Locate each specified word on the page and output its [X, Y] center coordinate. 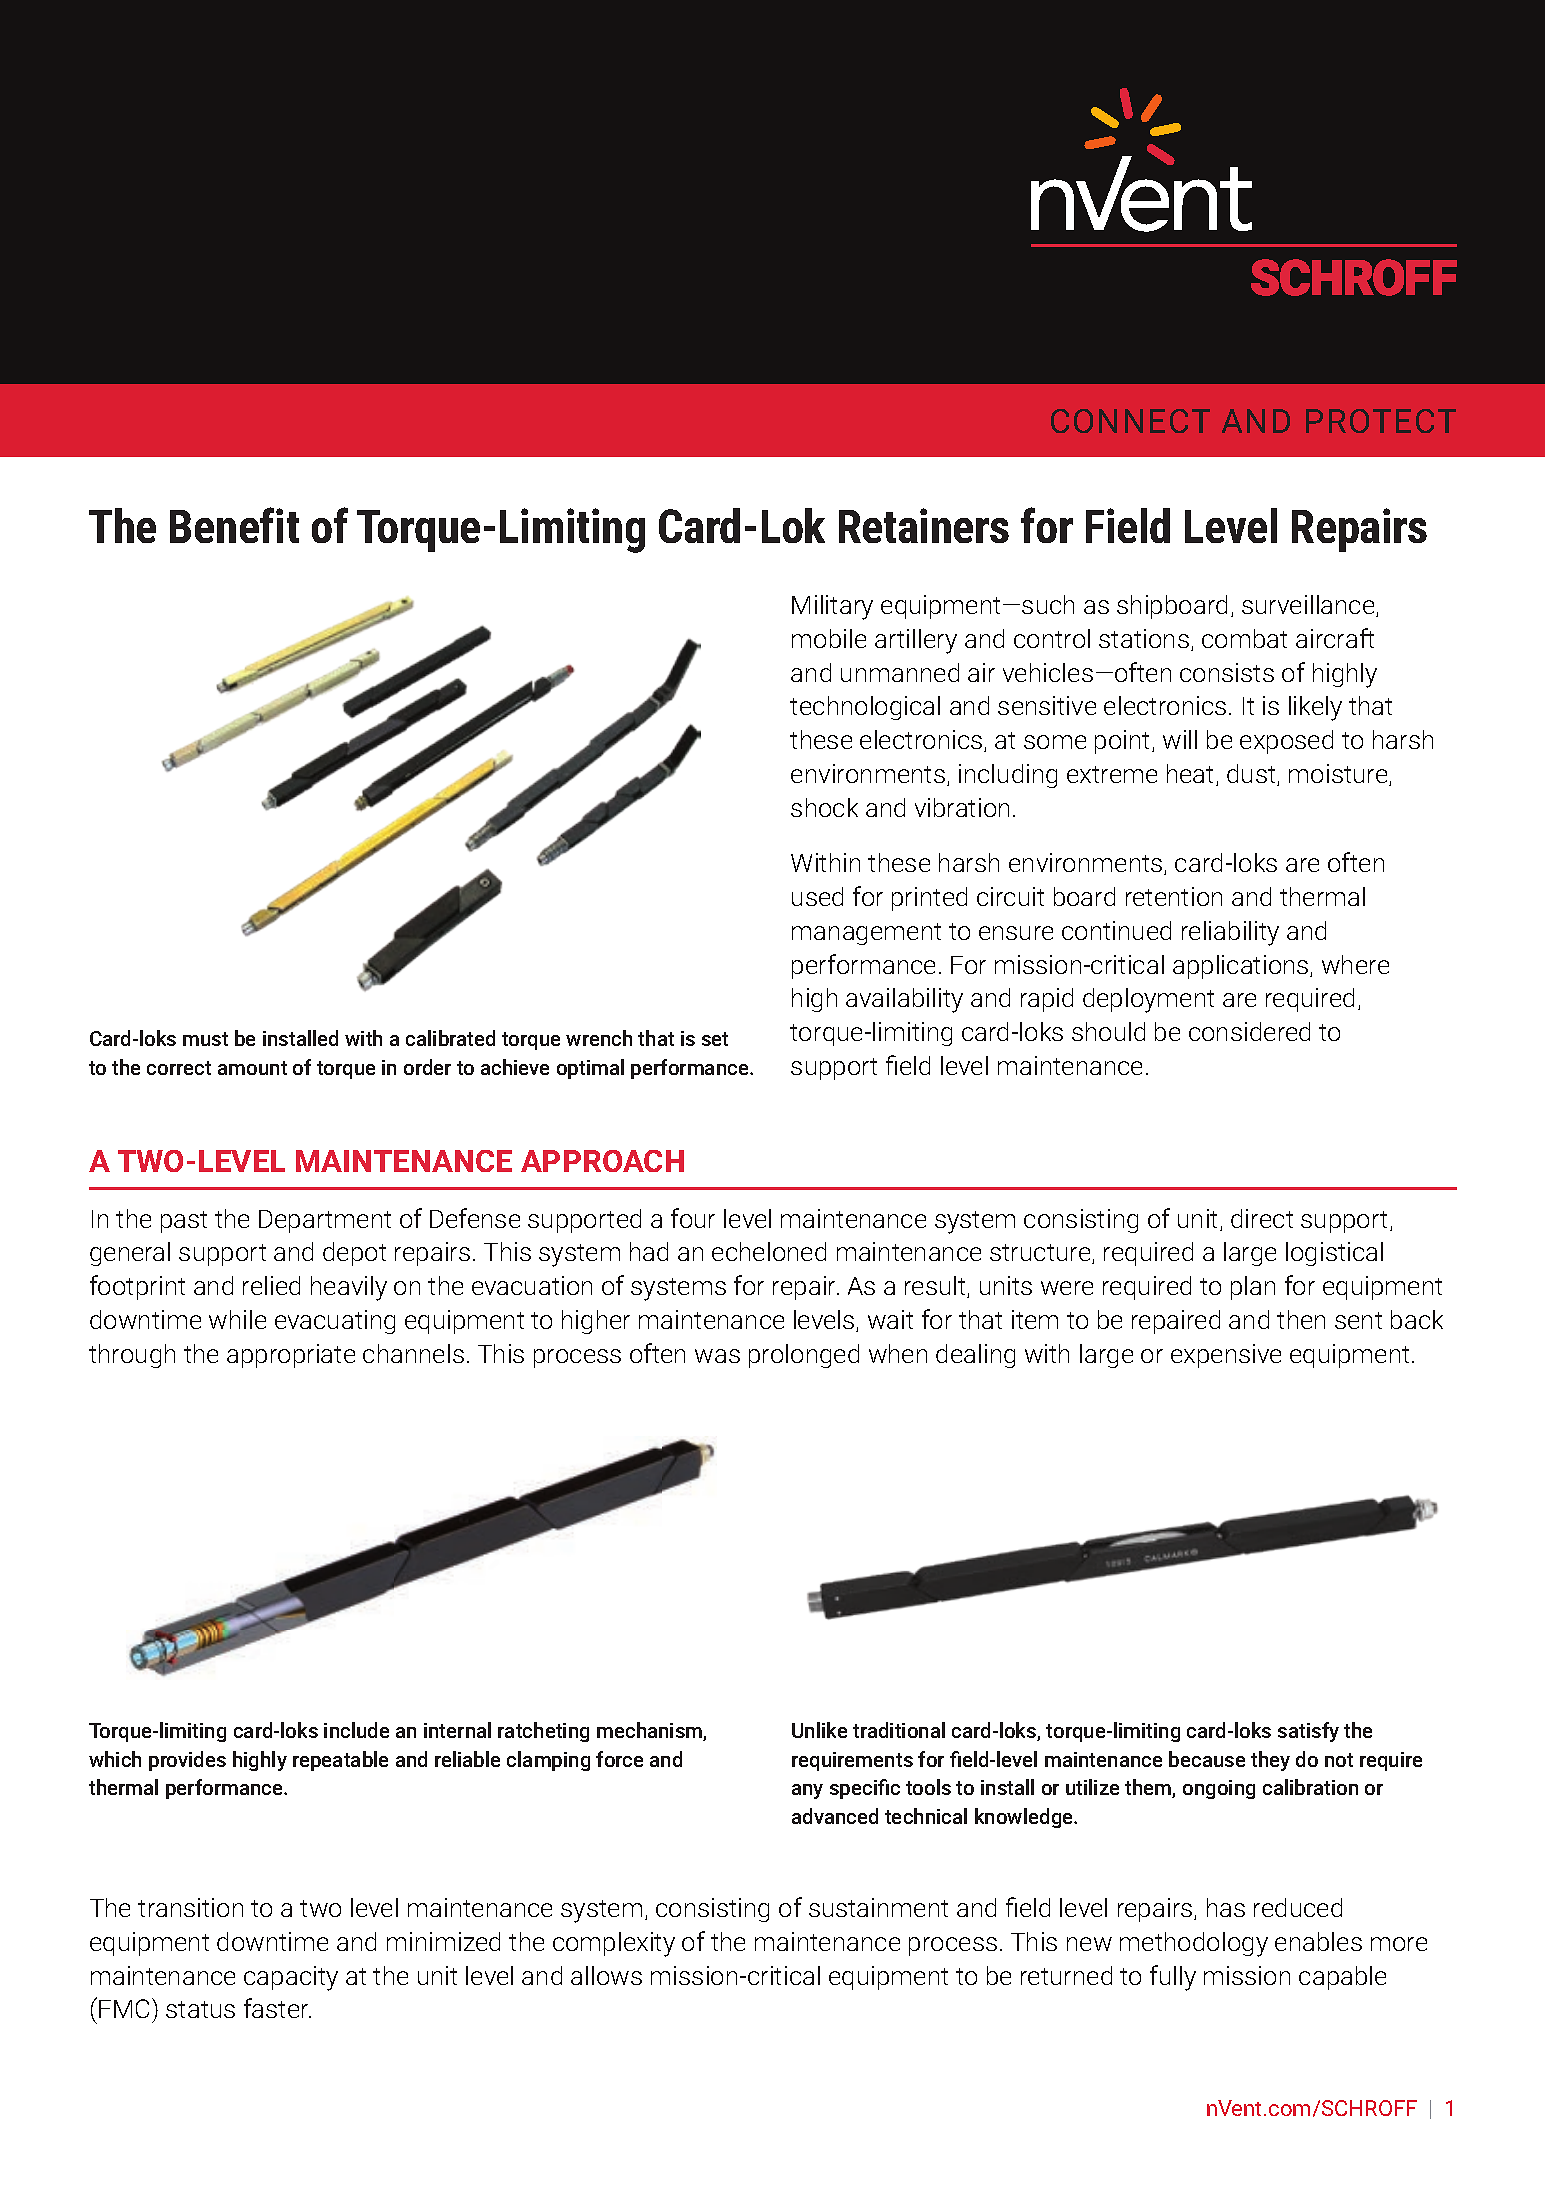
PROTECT [1381, 421]
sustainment [878, 1907]
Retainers [924, 525]
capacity [291, 1978]
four [693, 1218]
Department [325, 1221]
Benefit [234, 525]
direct [1262, 1218]
